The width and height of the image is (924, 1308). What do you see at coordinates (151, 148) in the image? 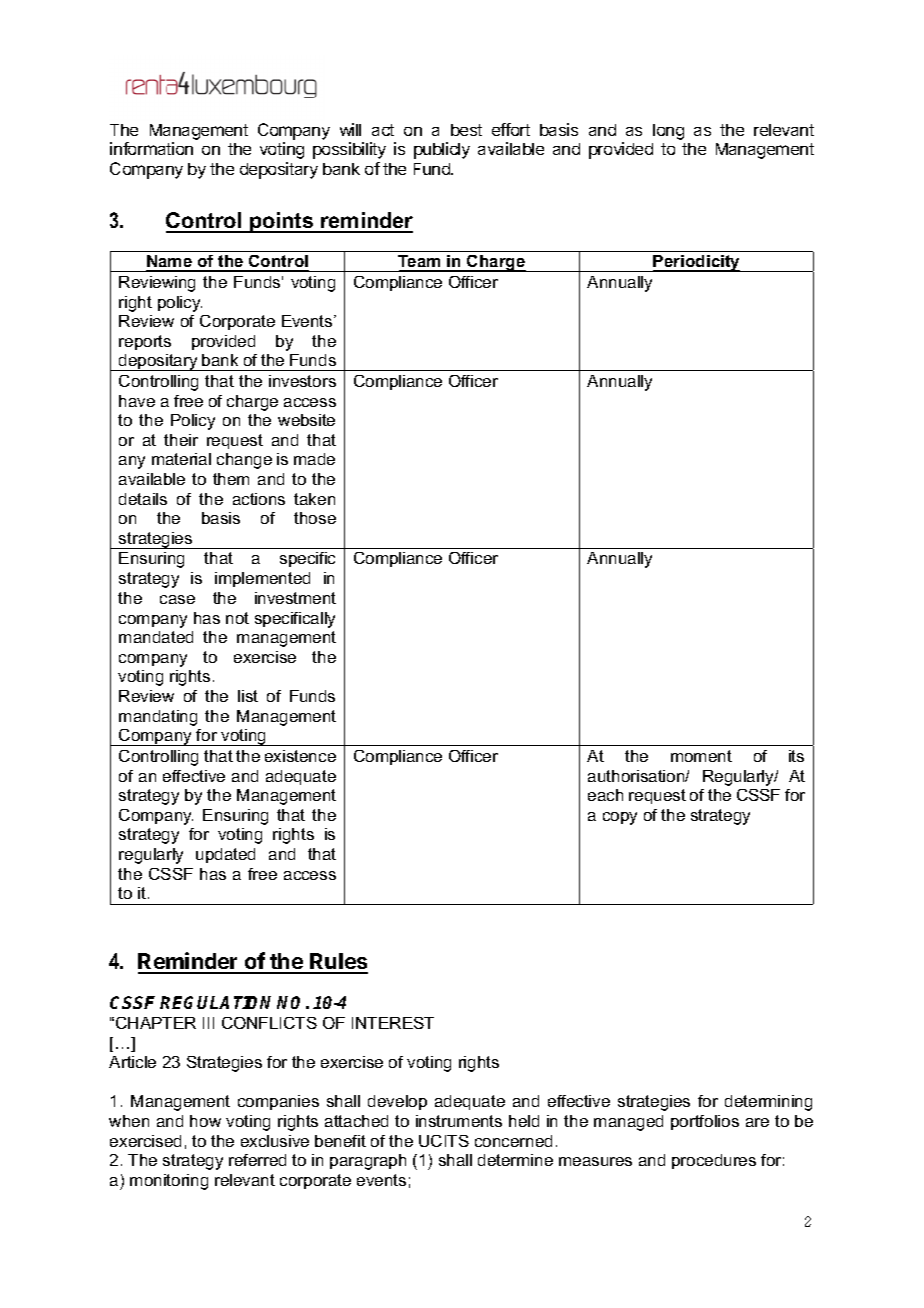
I see `information` at bounding box center [151, 148].
